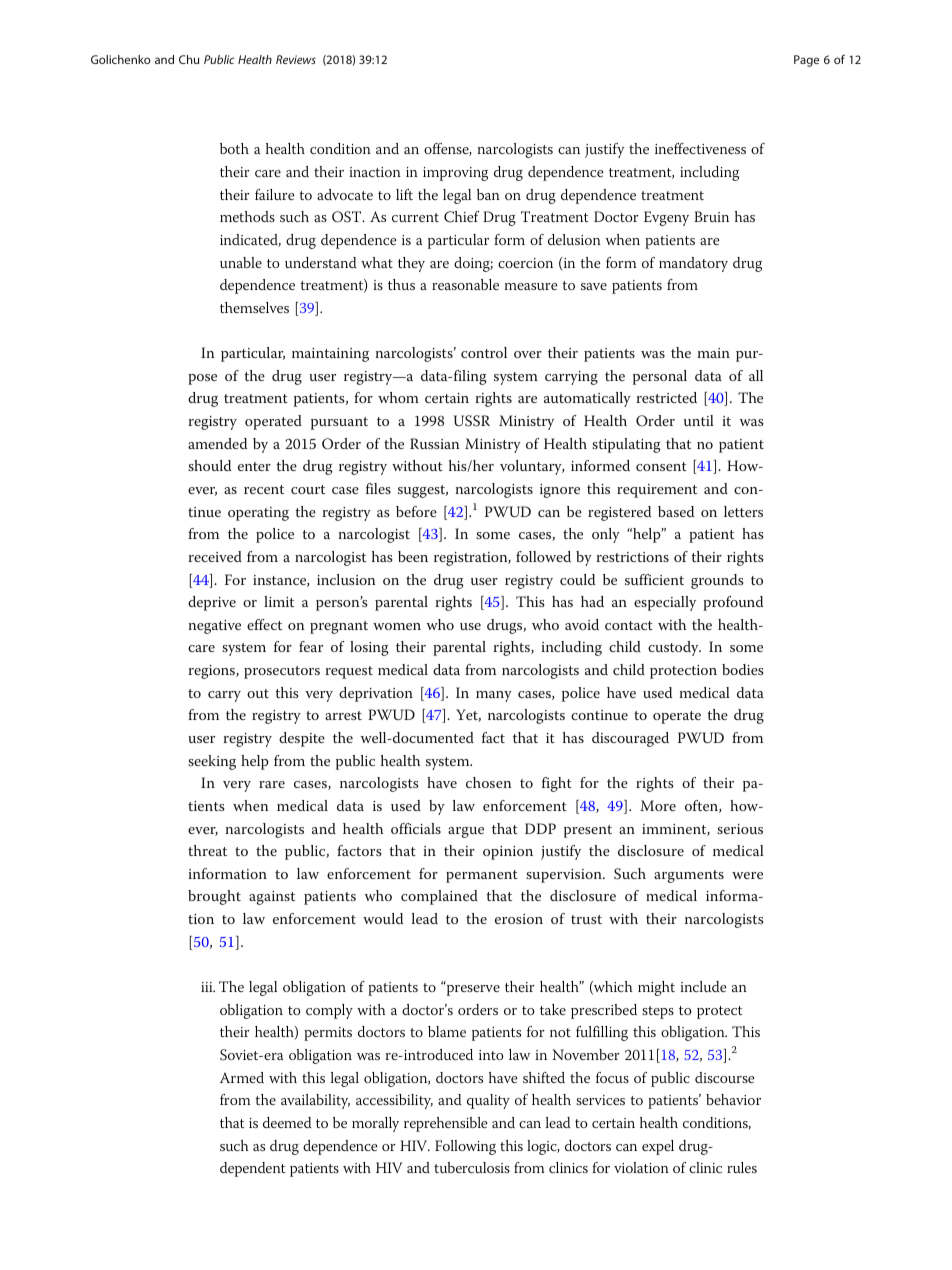  What do you see at coordinates (806, 61) in the page?
I see `Page` at bounding box center [806, 61].
